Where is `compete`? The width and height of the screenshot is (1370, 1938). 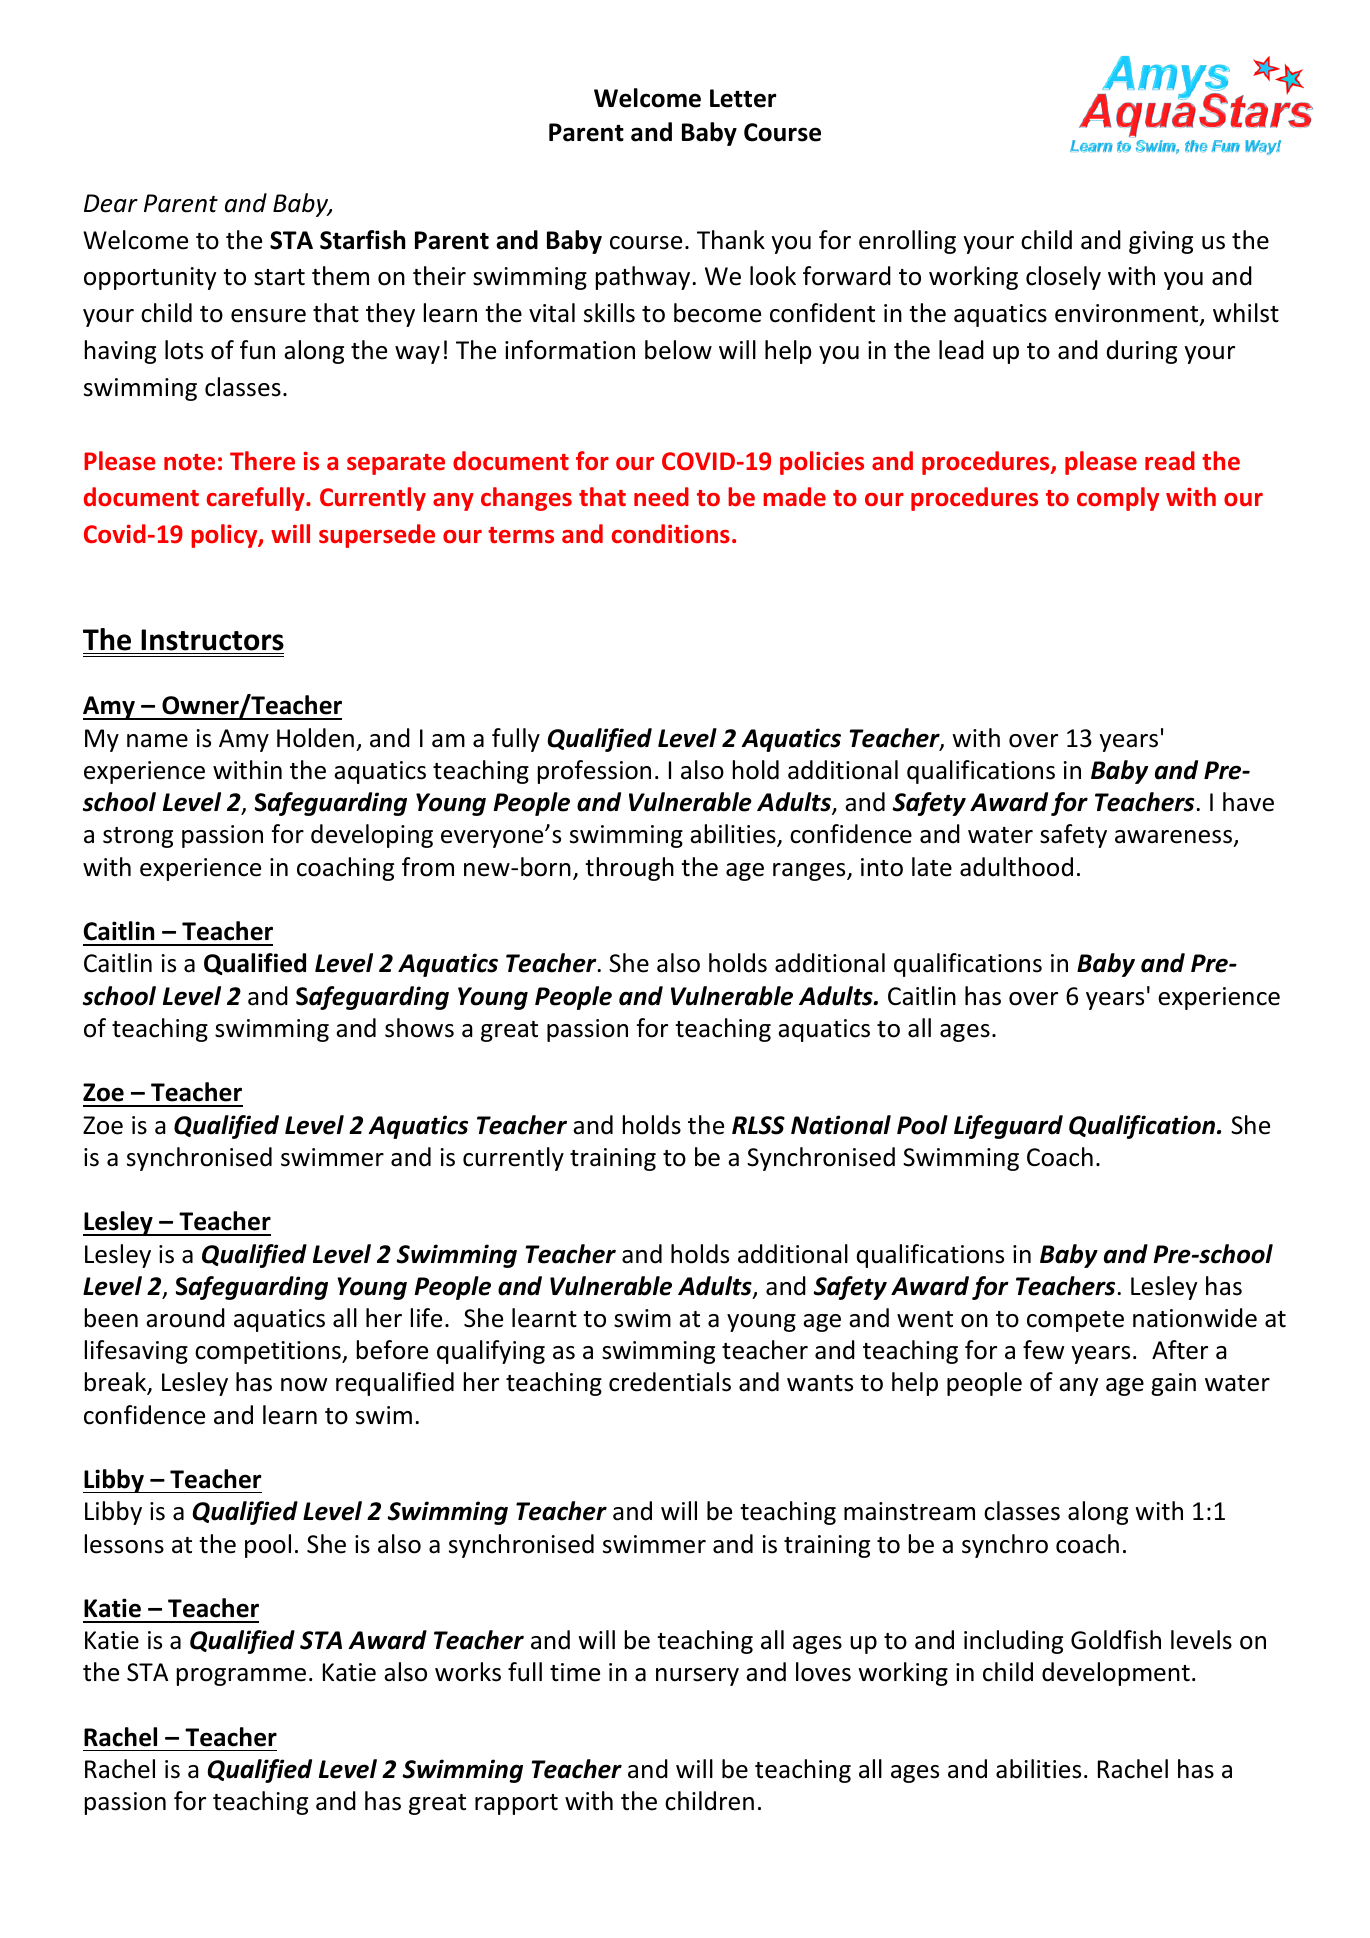 compete is located at coordinates (1075, 1321).
